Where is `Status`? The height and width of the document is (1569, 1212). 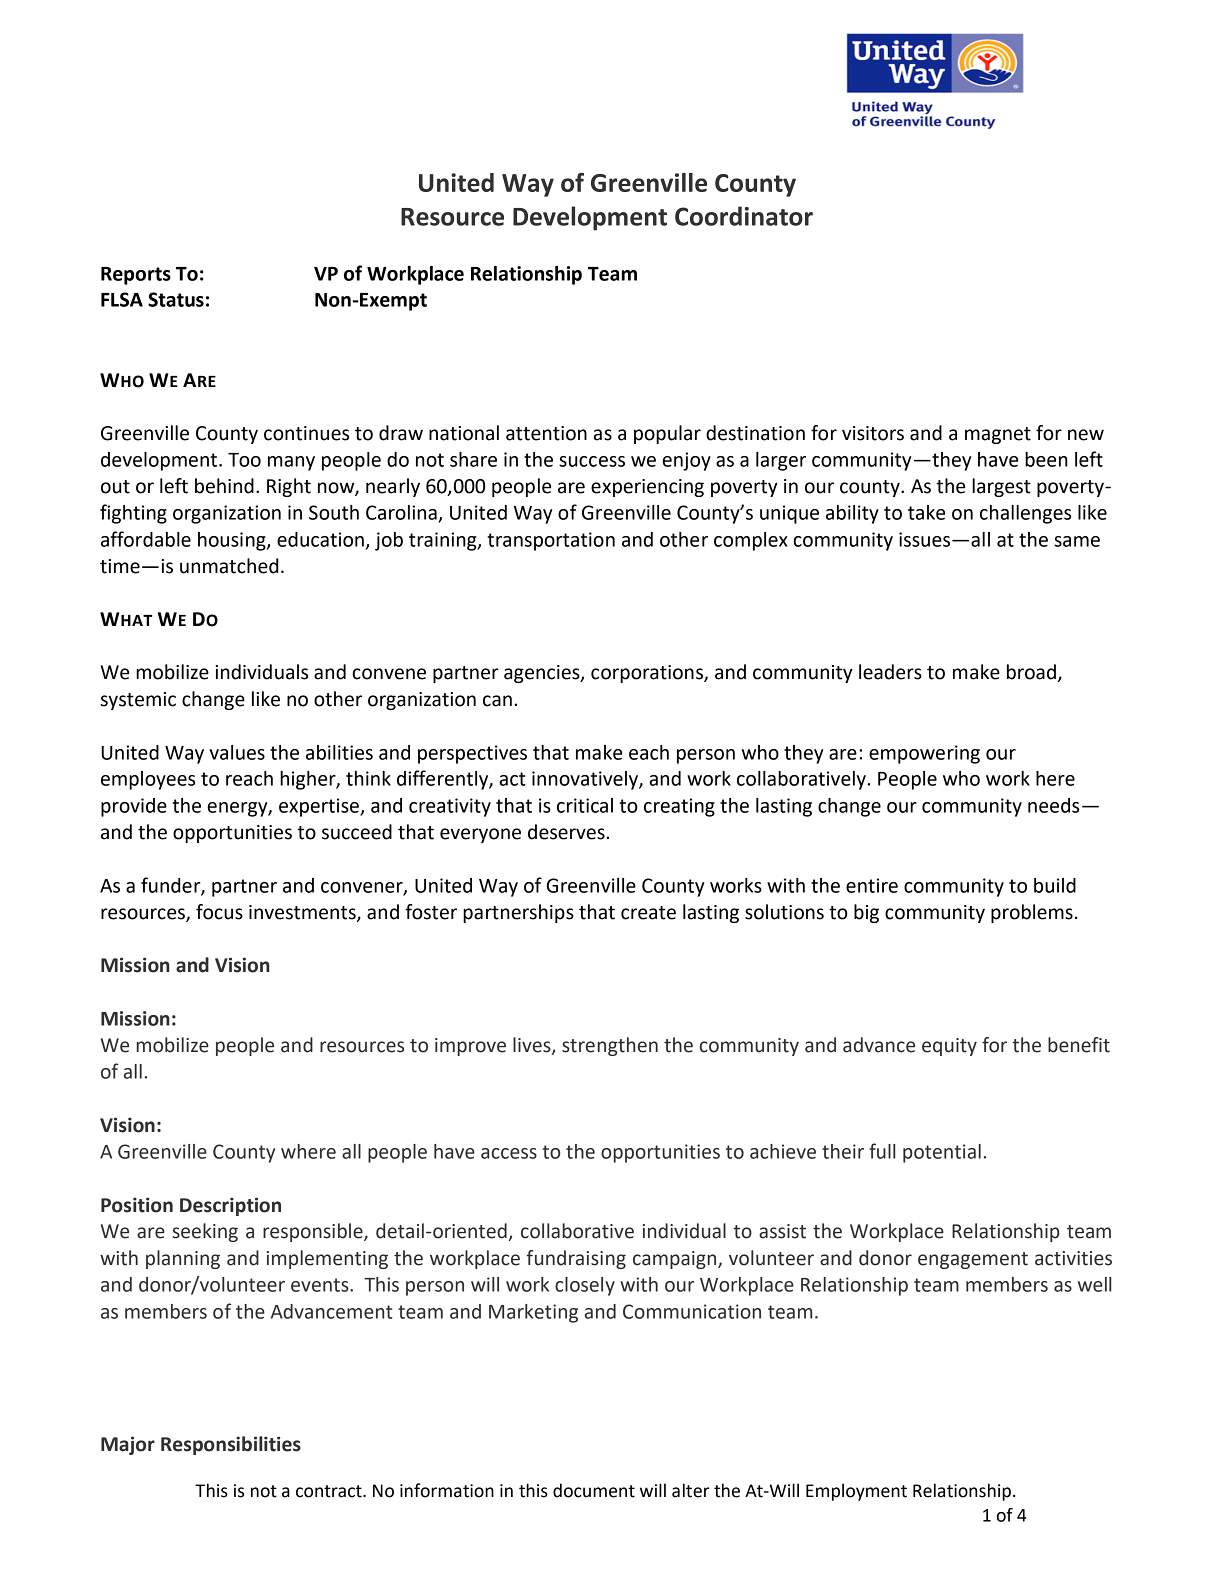
Status is located at coordinates (176, 299).
